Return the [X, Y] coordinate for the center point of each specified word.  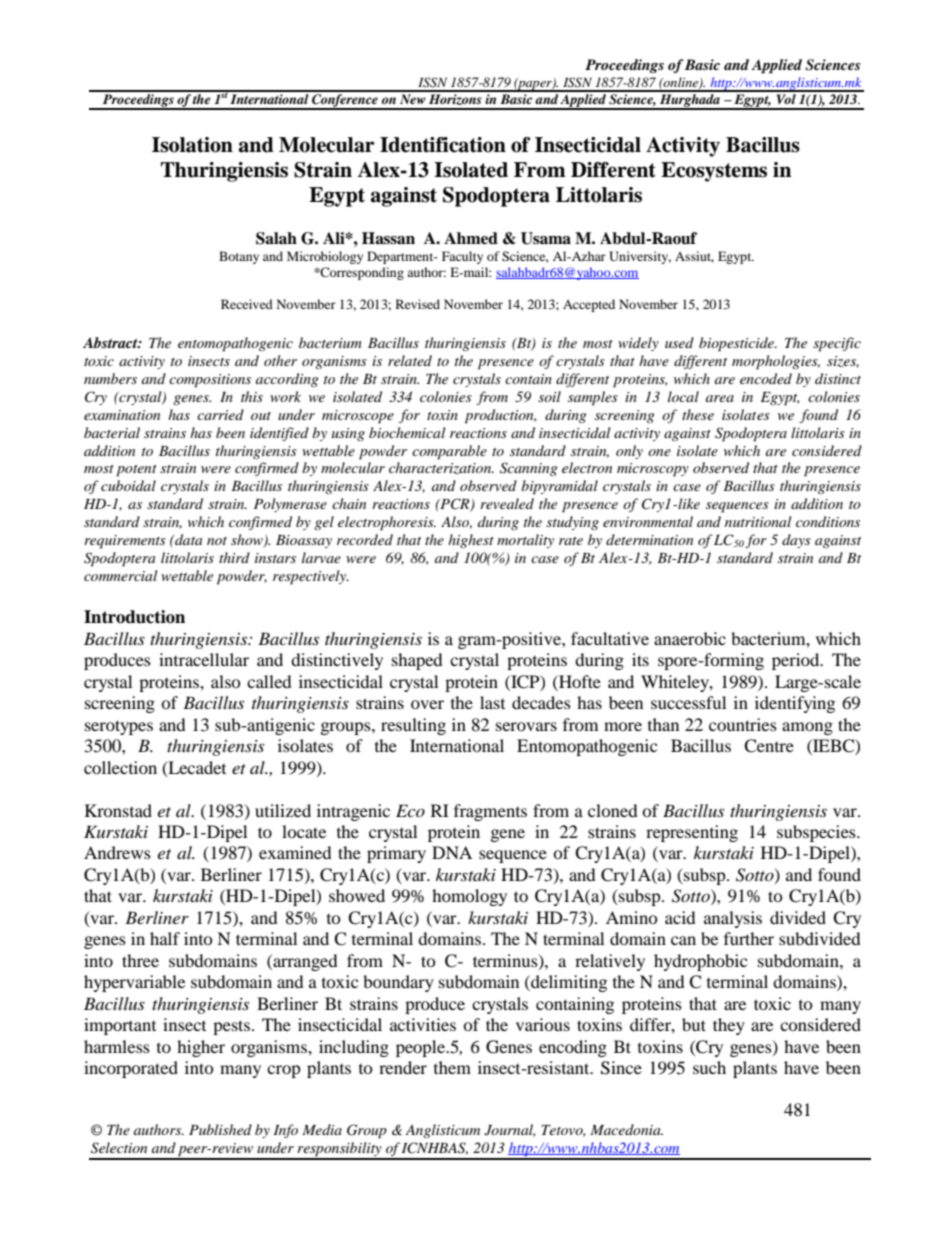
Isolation [192, 145]
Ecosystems [714, 172]
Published [220, 1129]
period [797, 661]
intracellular [204, 659]
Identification [443, 145]
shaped [417, 661]
